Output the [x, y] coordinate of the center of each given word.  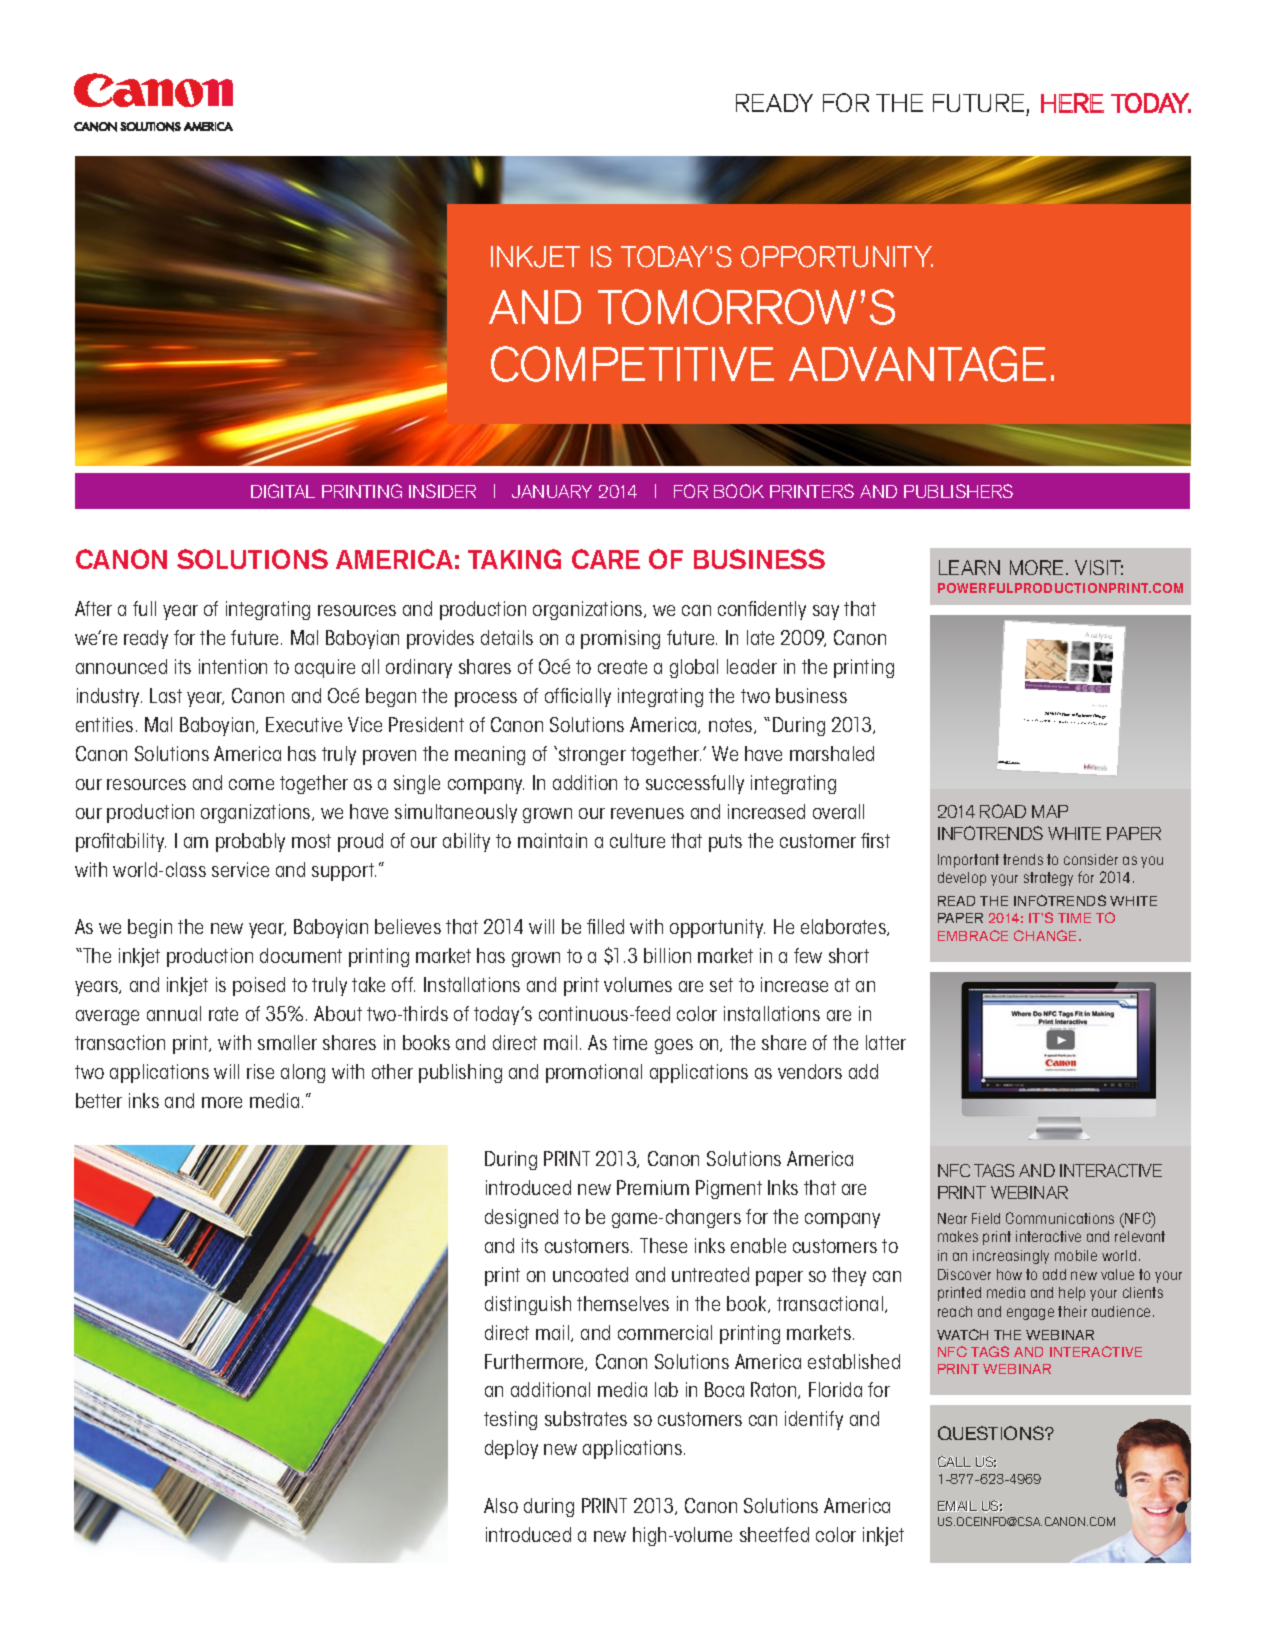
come [251, 784]
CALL [954, 1462]
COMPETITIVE [632, 364]
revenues [647, 813]
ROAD [1003, 811]
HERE [1072, 103]
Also [501, 1505]
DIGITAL [283, 491]
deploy [511, 1449]
